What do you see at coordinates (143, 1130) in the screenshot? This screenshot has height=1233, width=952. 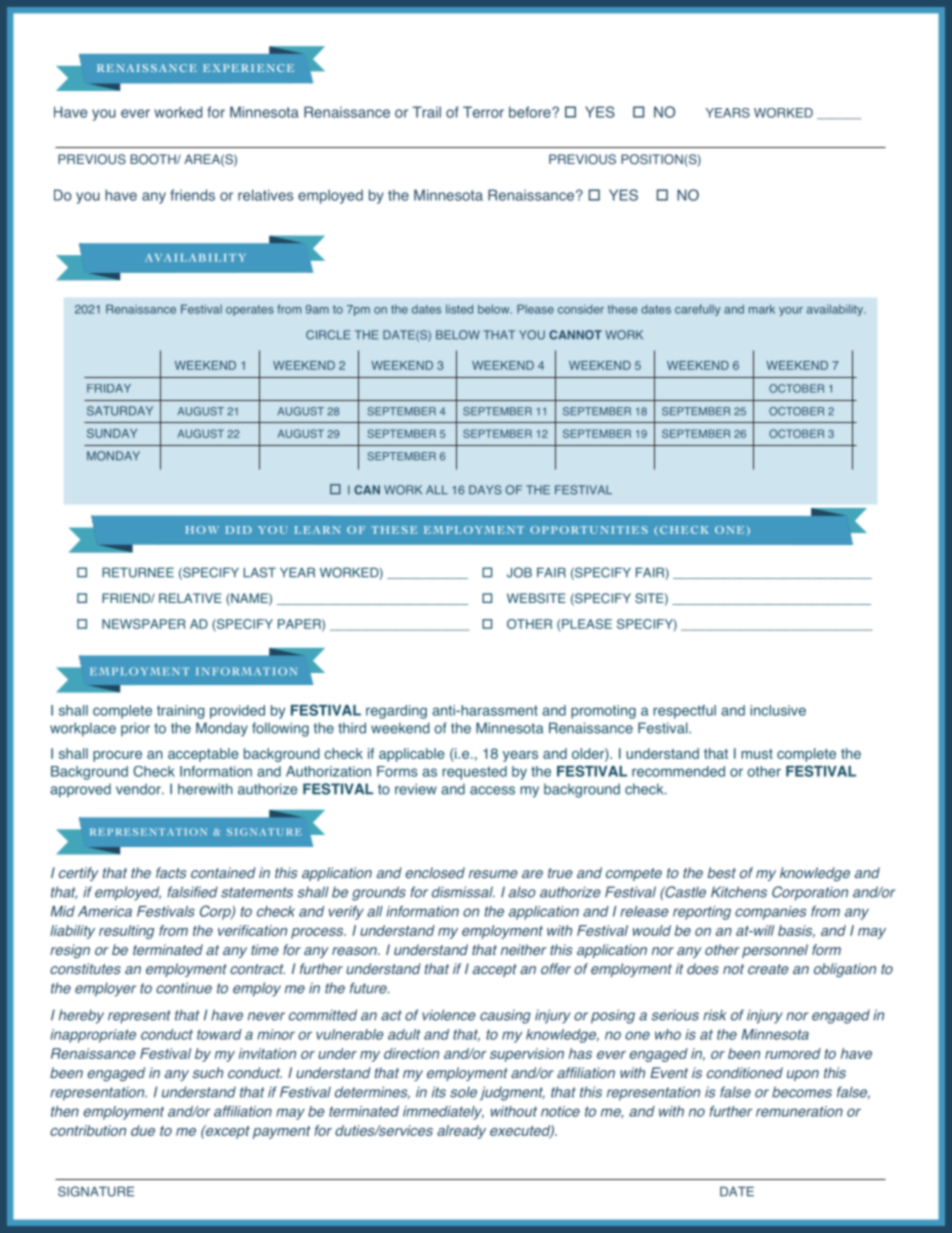 I see `due` at bounding box center [143, 1130].
